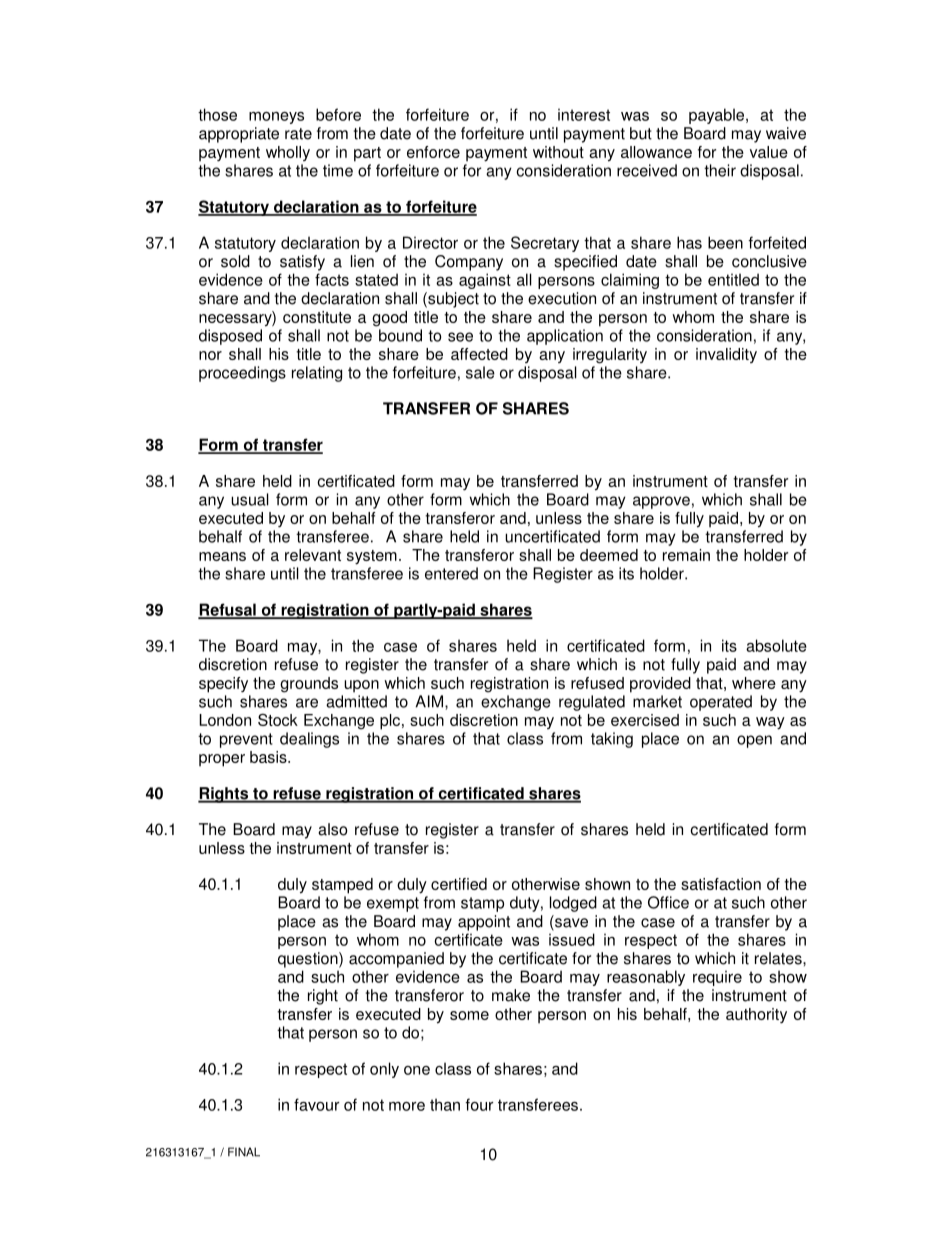 The height and width of the document is (1233, 952). I want to click on four, so click(479, 1104).
